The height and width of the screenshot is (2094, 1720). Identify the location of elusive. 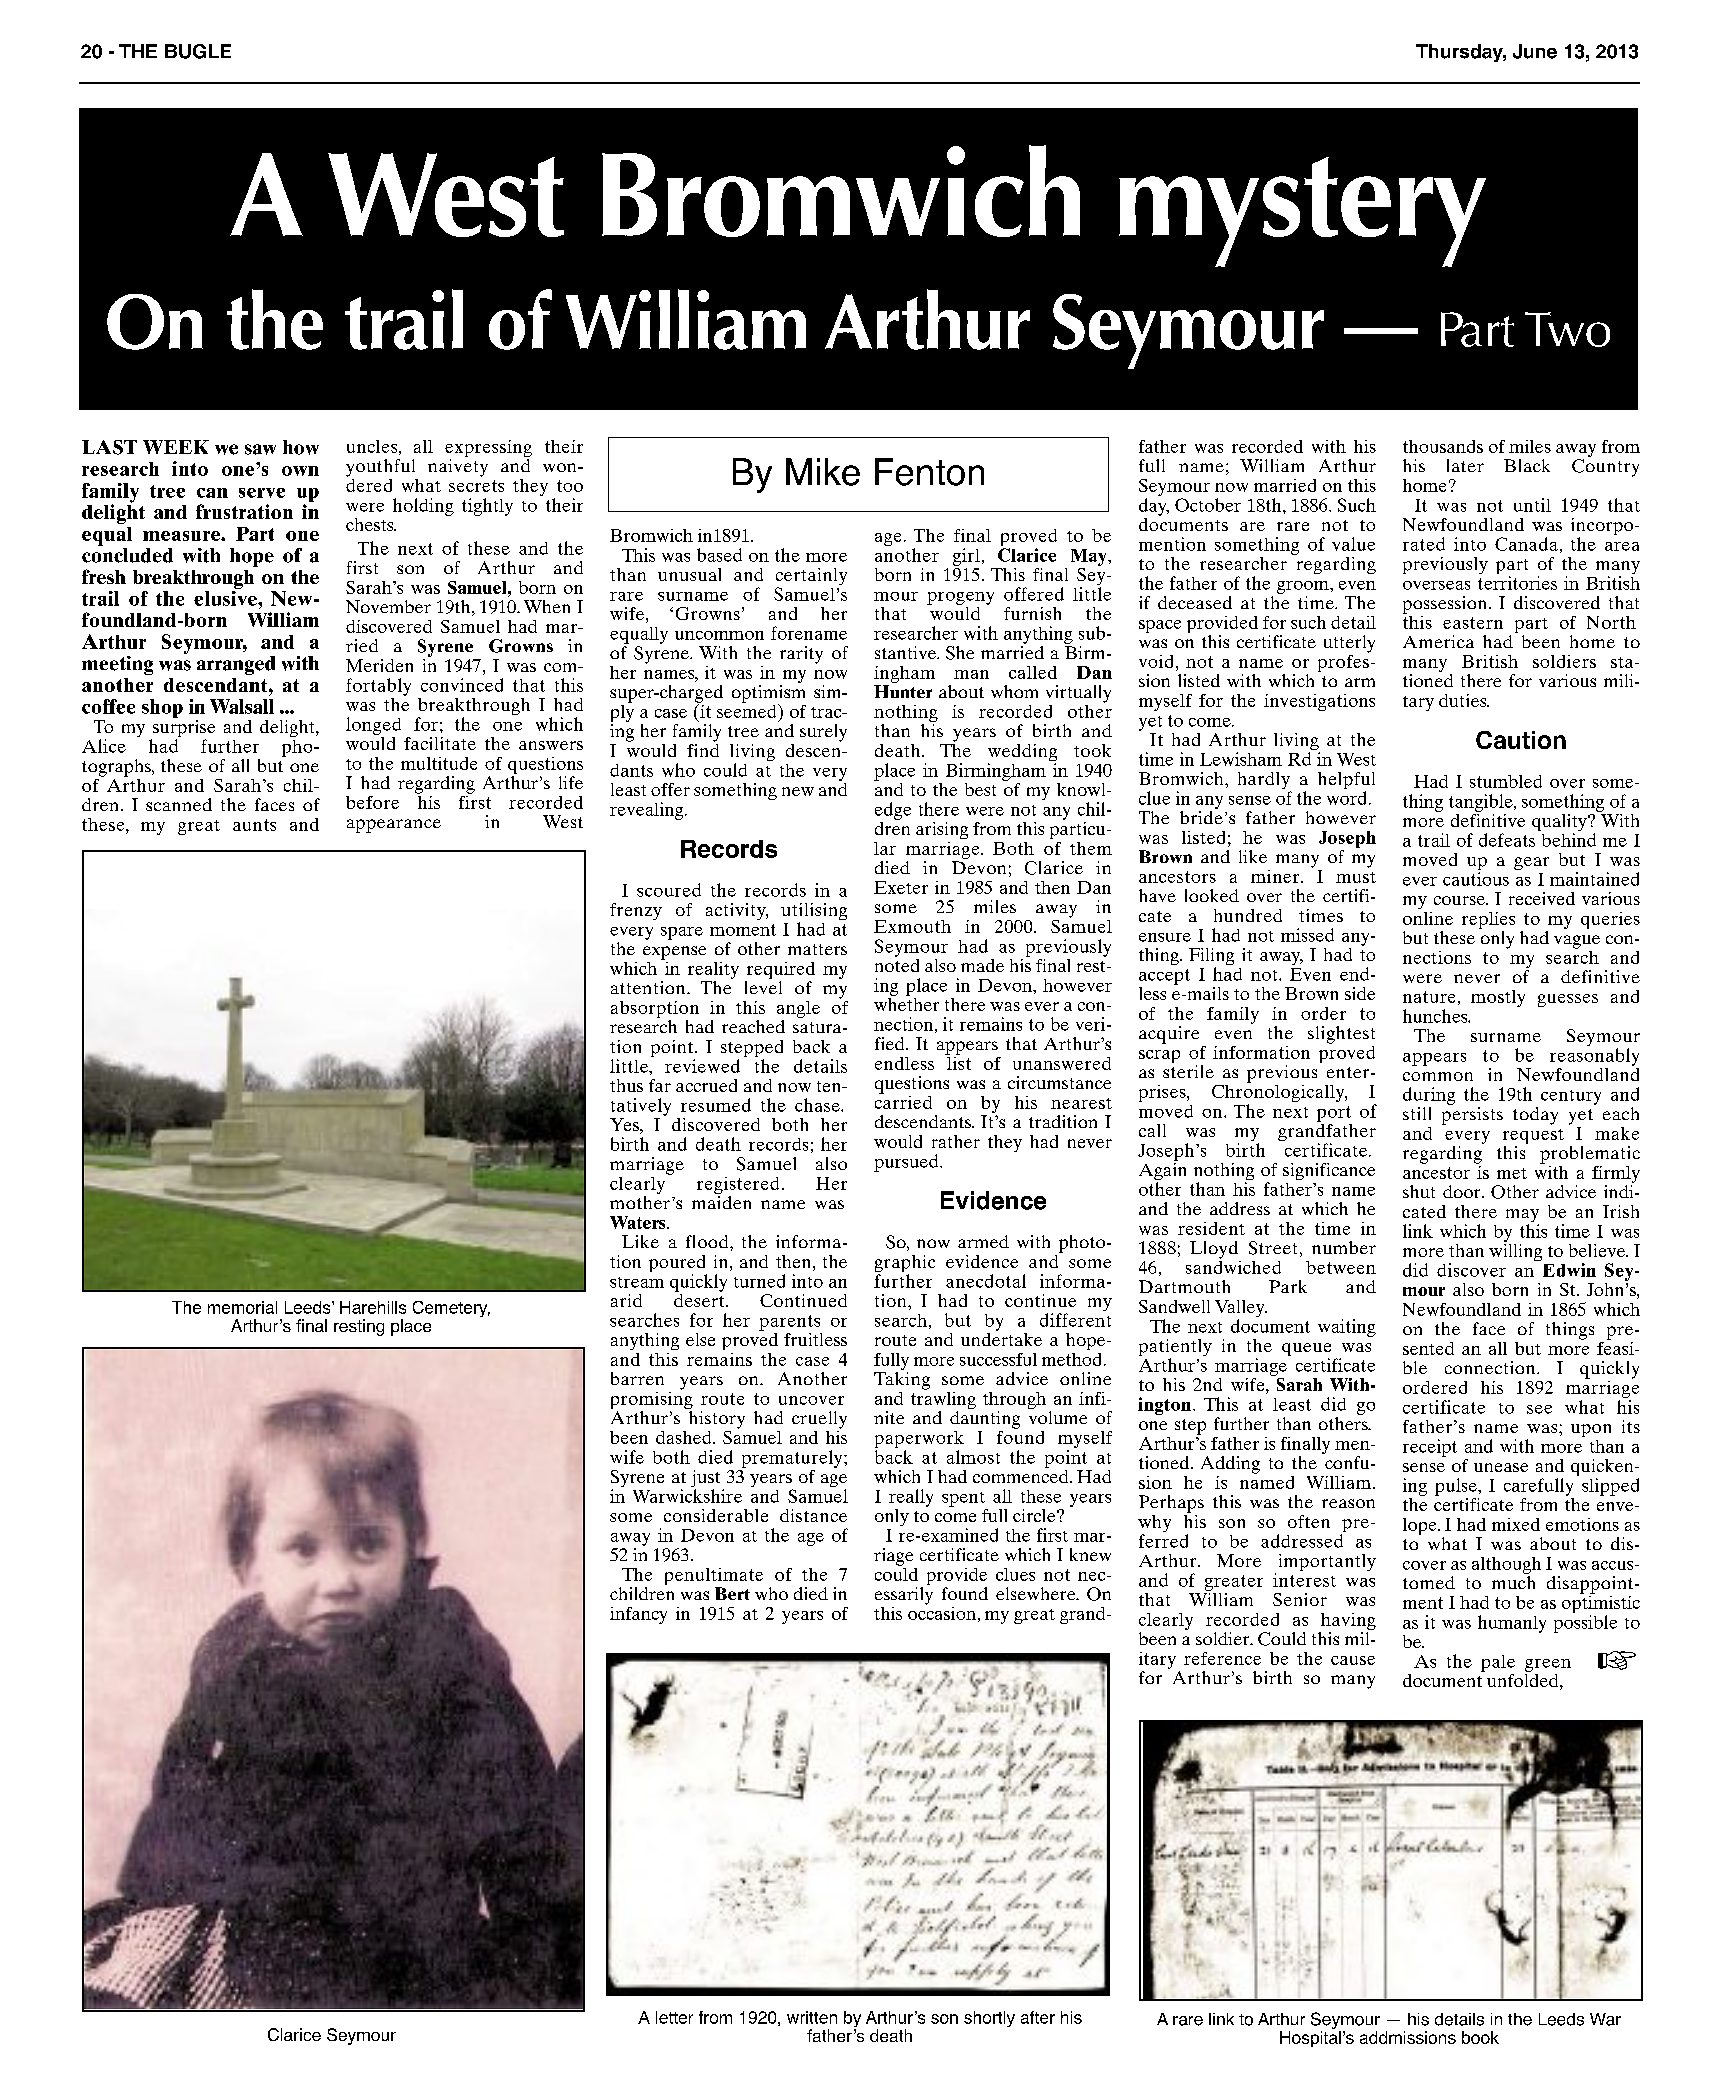
(226, 597).
